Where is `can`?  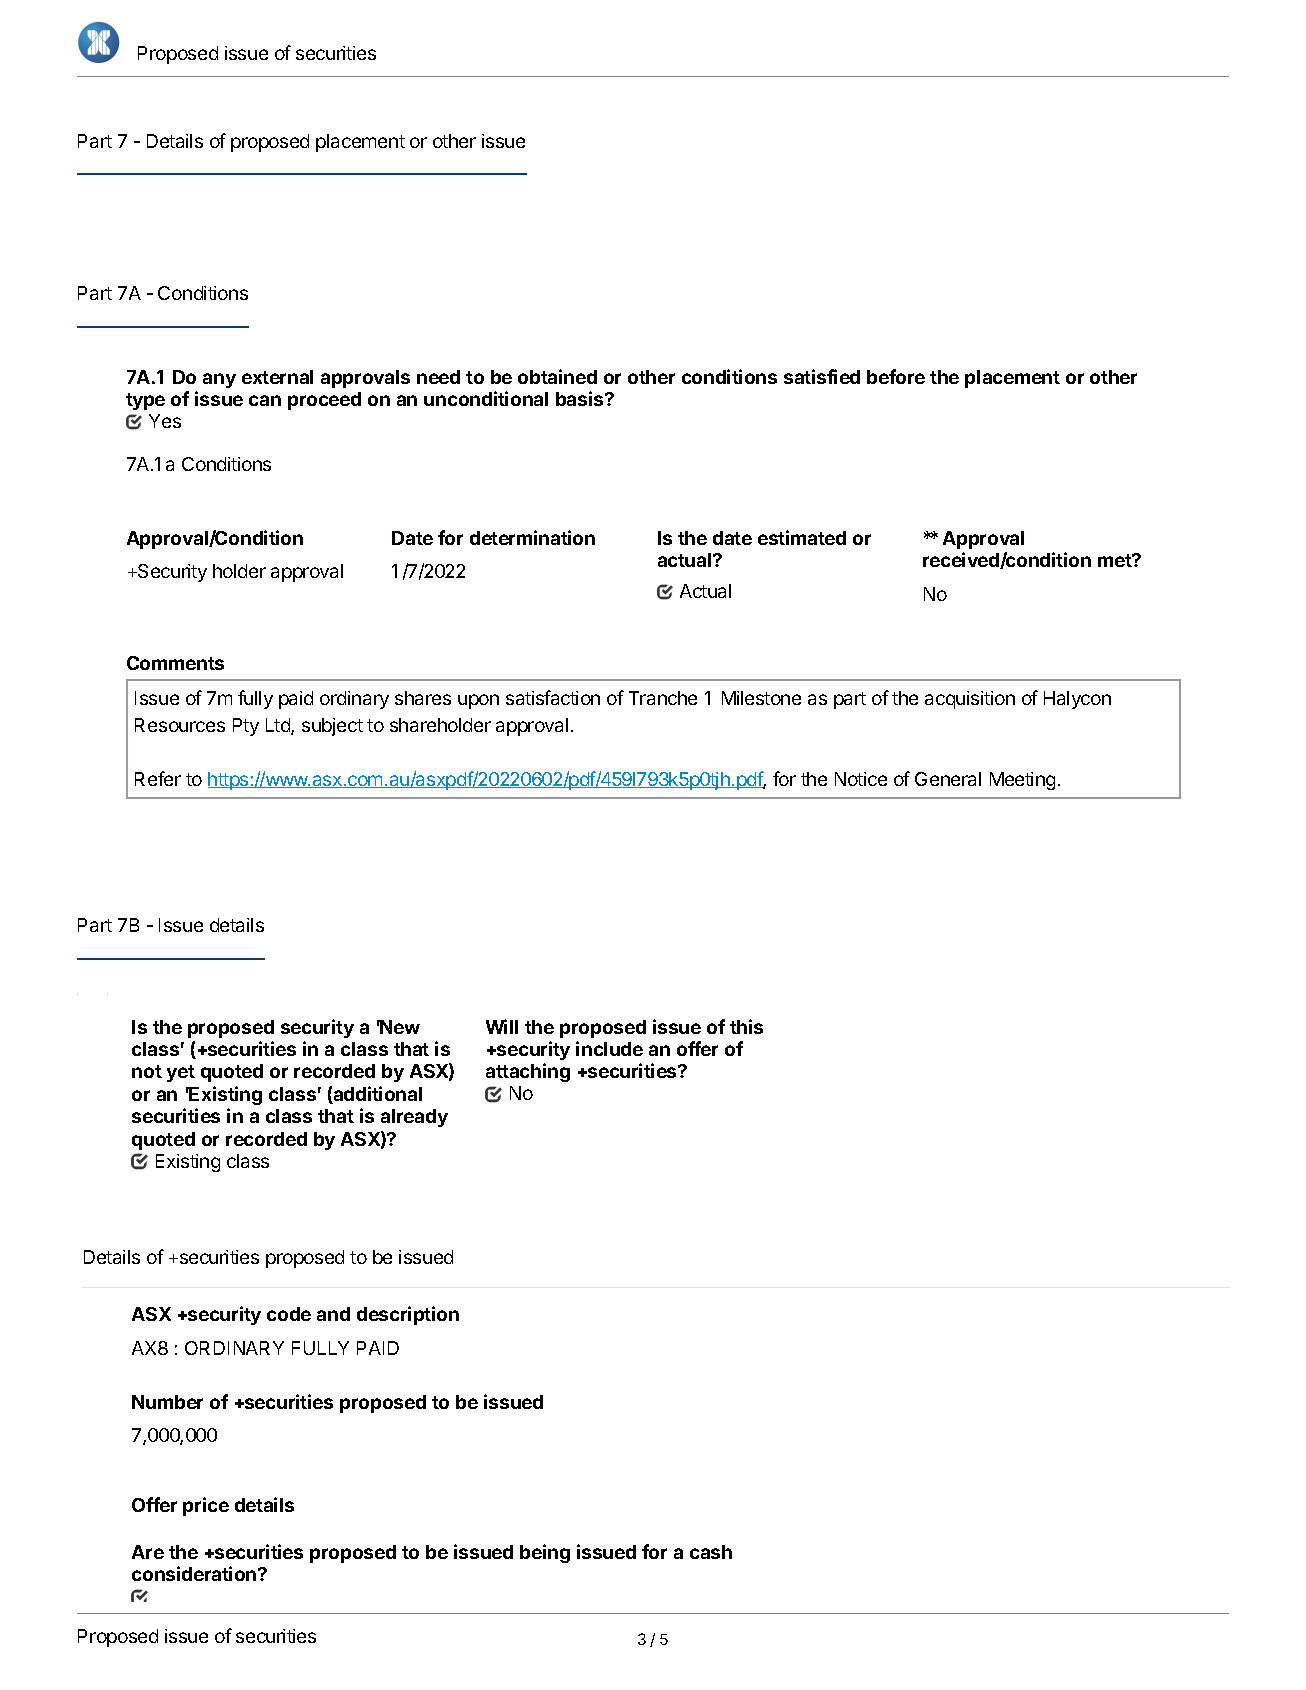
can is located at coordinates (265, 400).
